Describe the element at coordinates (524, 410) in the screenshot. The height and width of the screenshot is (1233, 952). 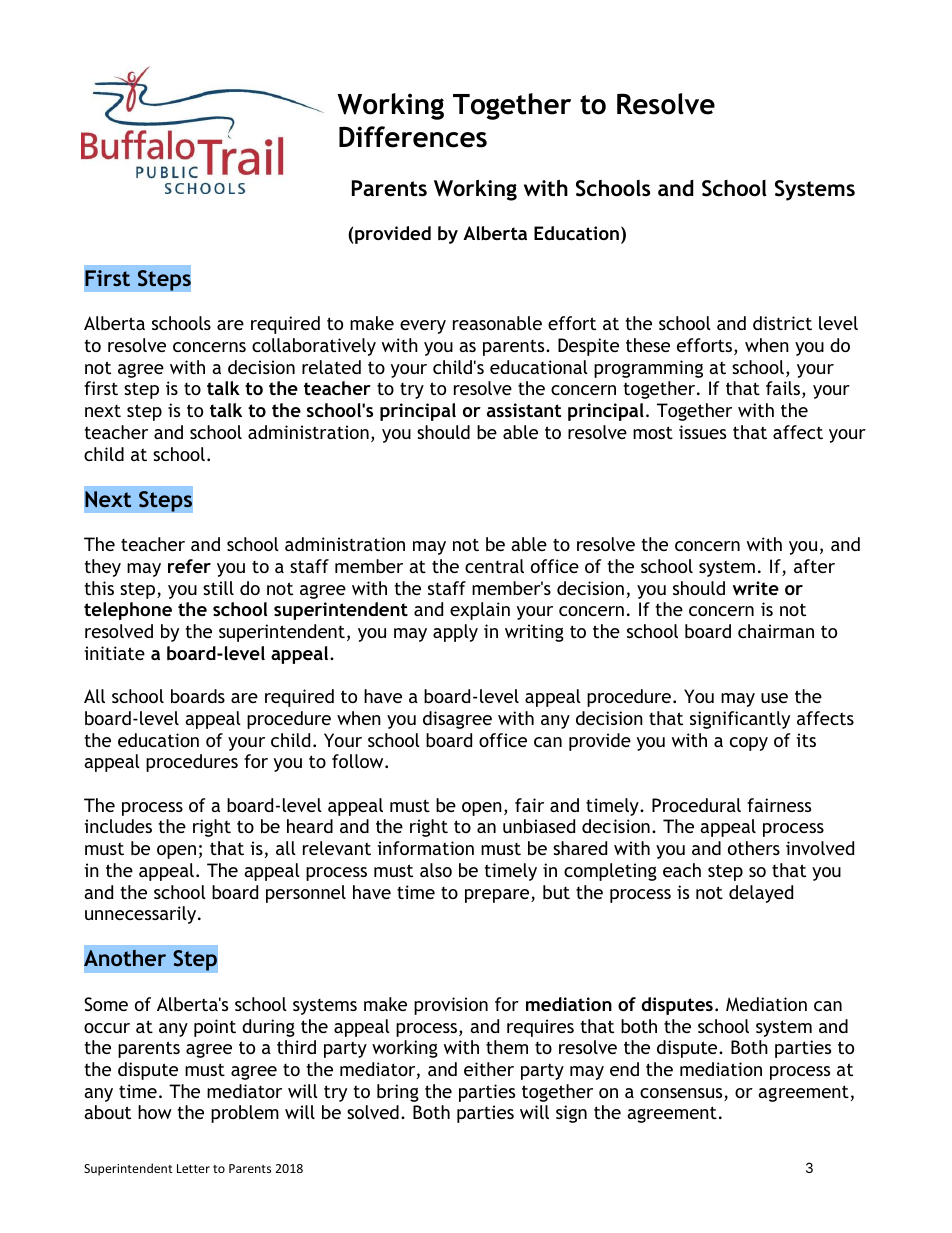
I see `assistant` at that location.
